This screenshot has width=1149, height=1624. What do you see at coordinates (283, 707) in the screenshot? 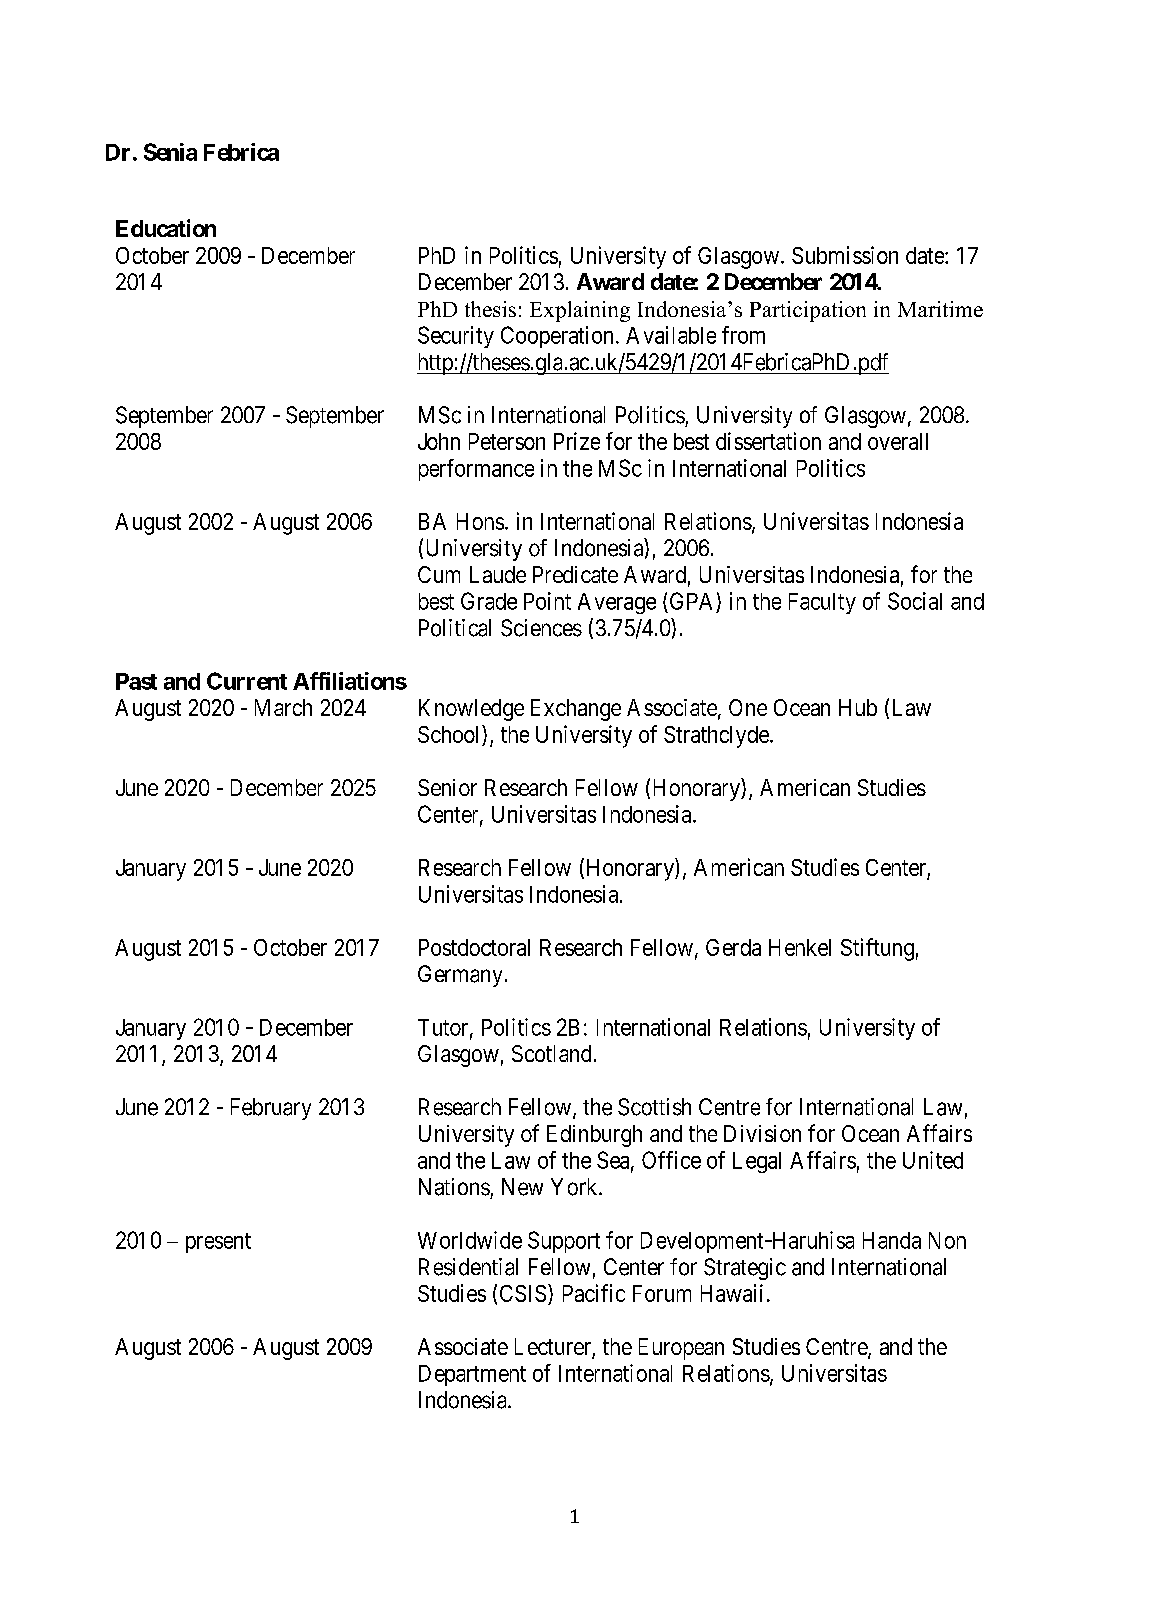
I see `March` at bounding box center [283, 707].
